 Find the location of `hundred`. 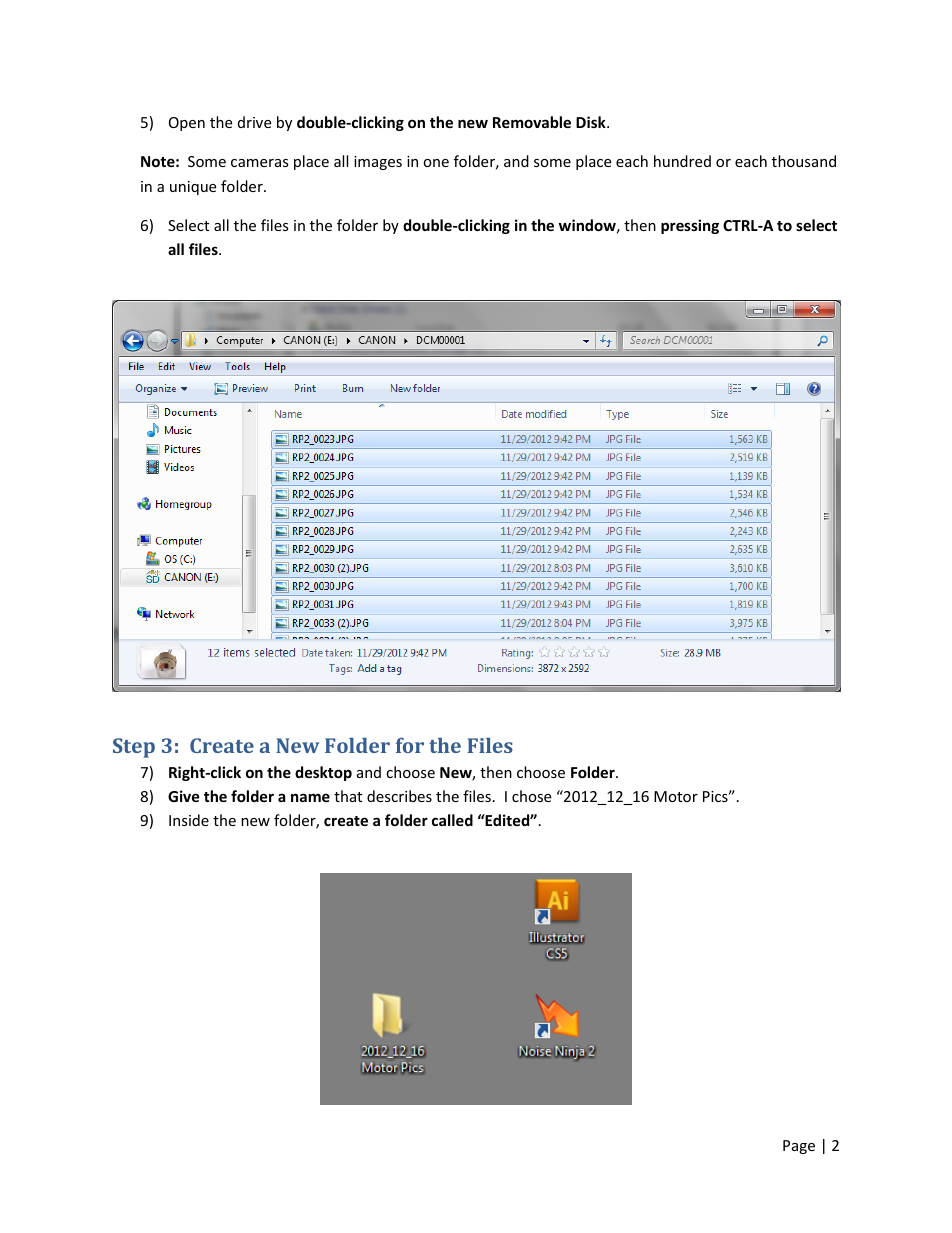

hundred is located at coordinates (682, 161).
